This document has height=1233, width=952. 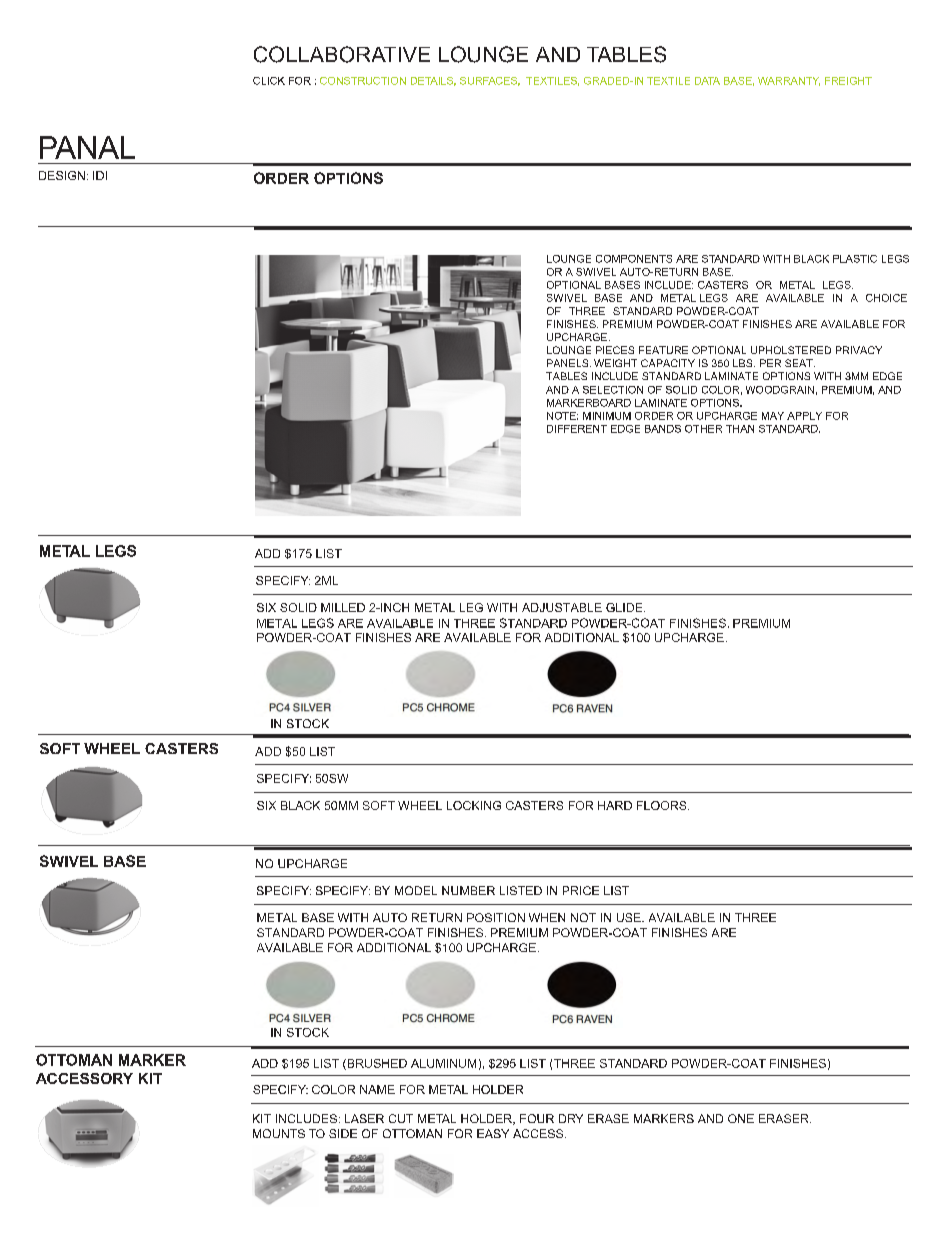 I want to click on WARRANTY, so click(x=789, y=81).
